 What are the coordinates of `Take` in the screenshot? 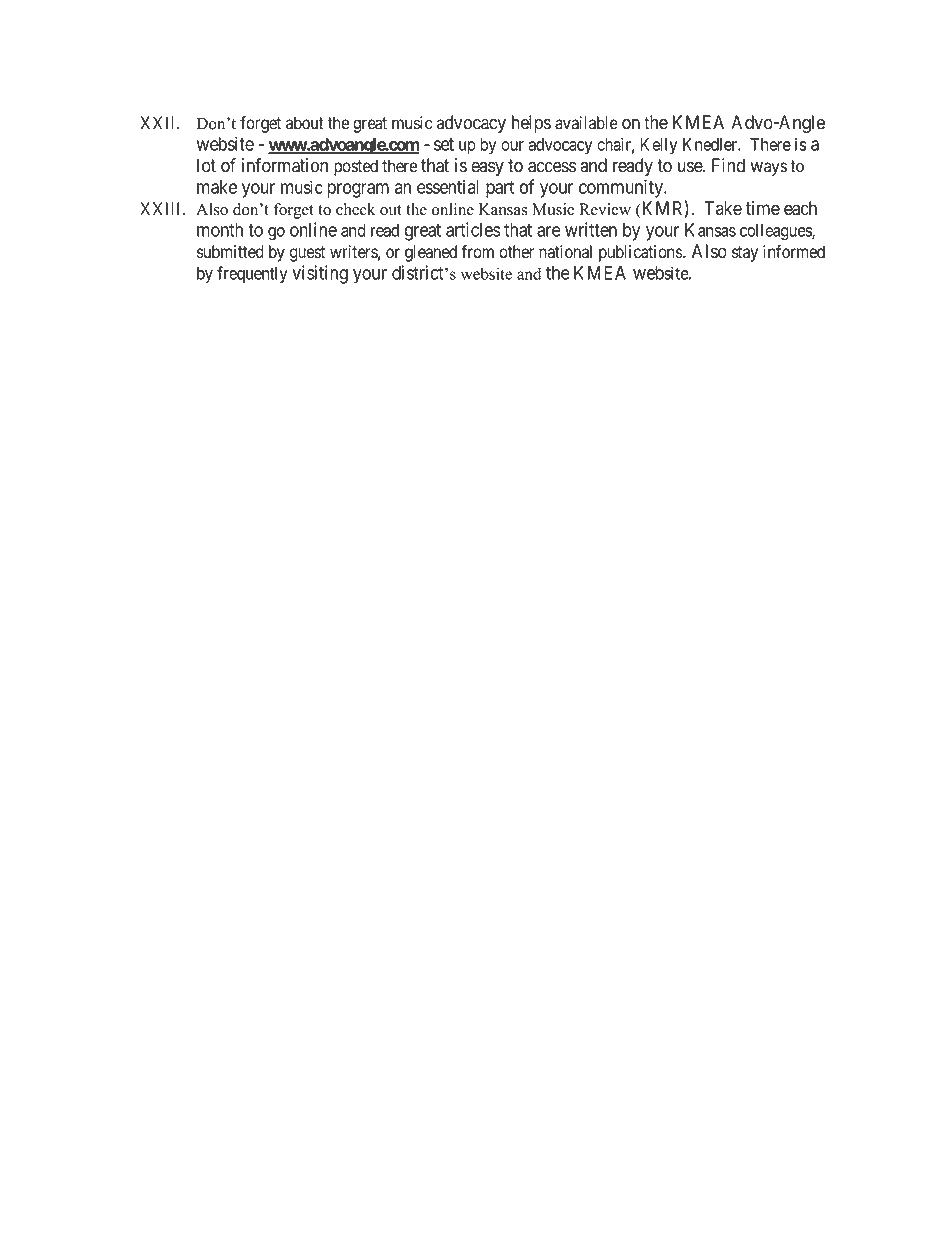 It's located at (723, 208).
